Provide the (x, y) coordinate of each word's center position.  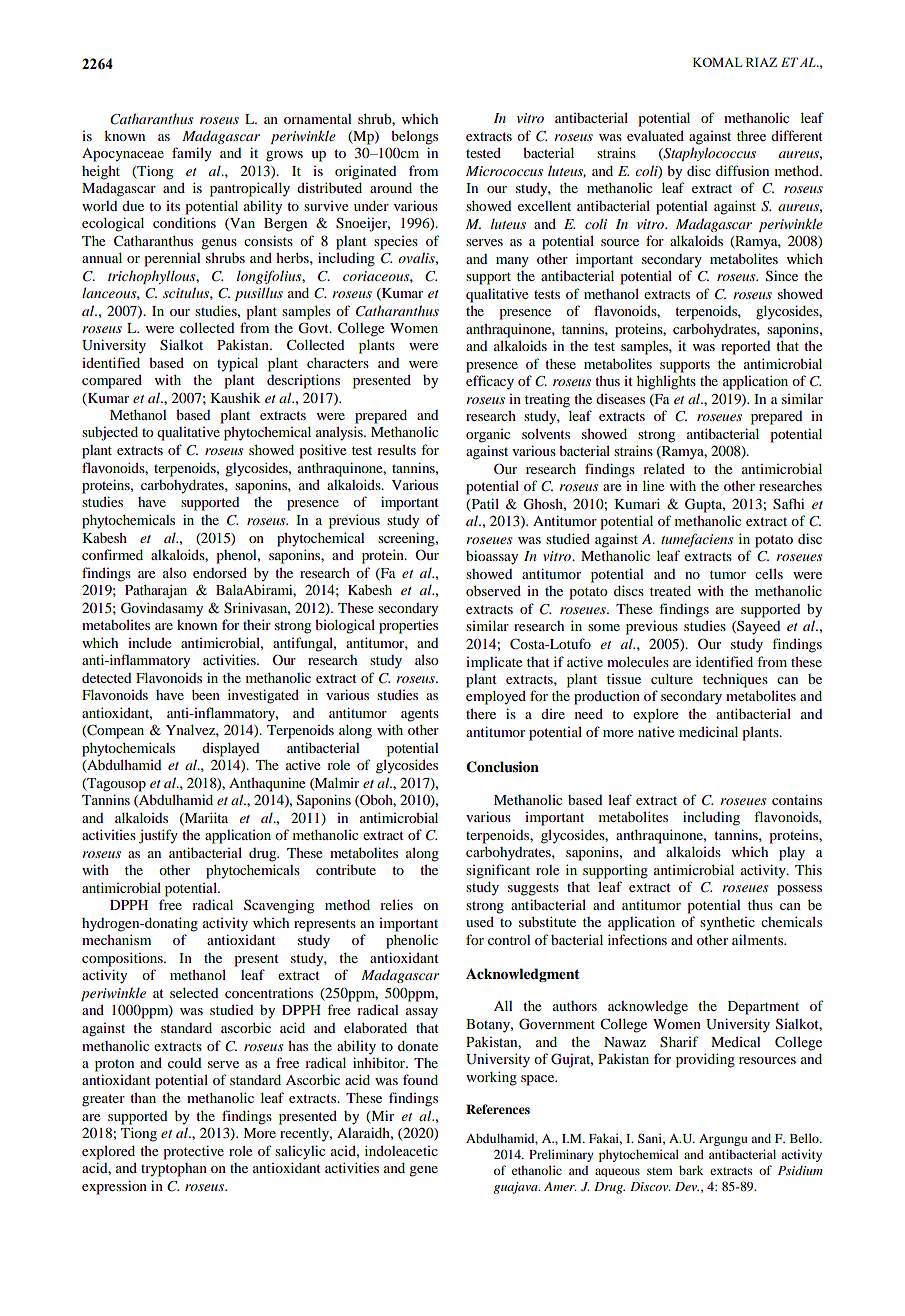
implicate (494, 664)
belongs (414, 137)
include (149, 642)
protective (193, 1152)
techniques (735, 680)
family (192, 154)
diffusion (742, 170)
